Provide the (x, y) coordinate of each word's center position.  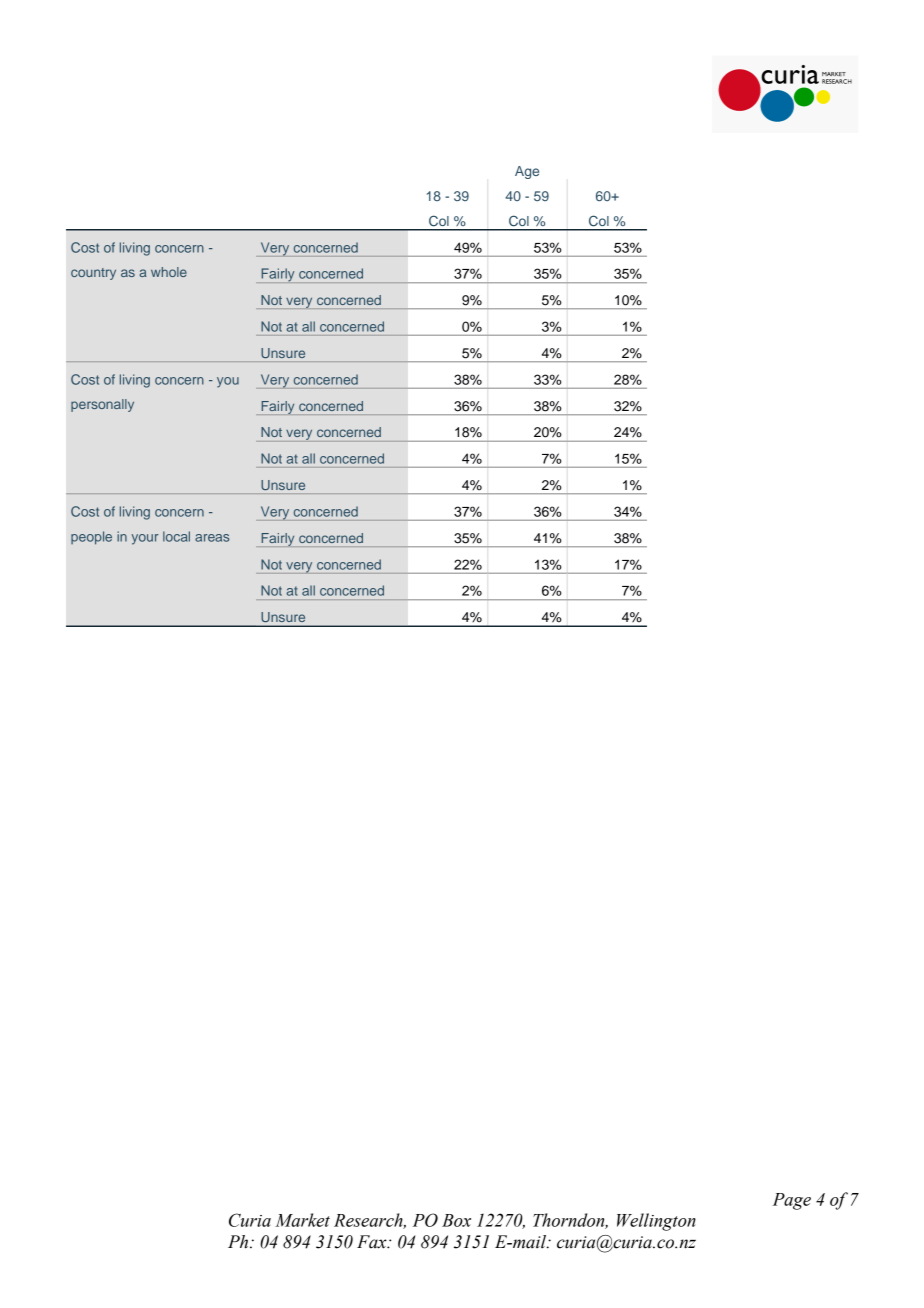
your (145, 539)
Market (302, 1220)
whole (169, 272)
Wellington (656, 1222)
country (93, 274)
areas (212, 538)
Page (792, 1201)
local (176, 536)
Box (456, 1220)
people (91, 538)
